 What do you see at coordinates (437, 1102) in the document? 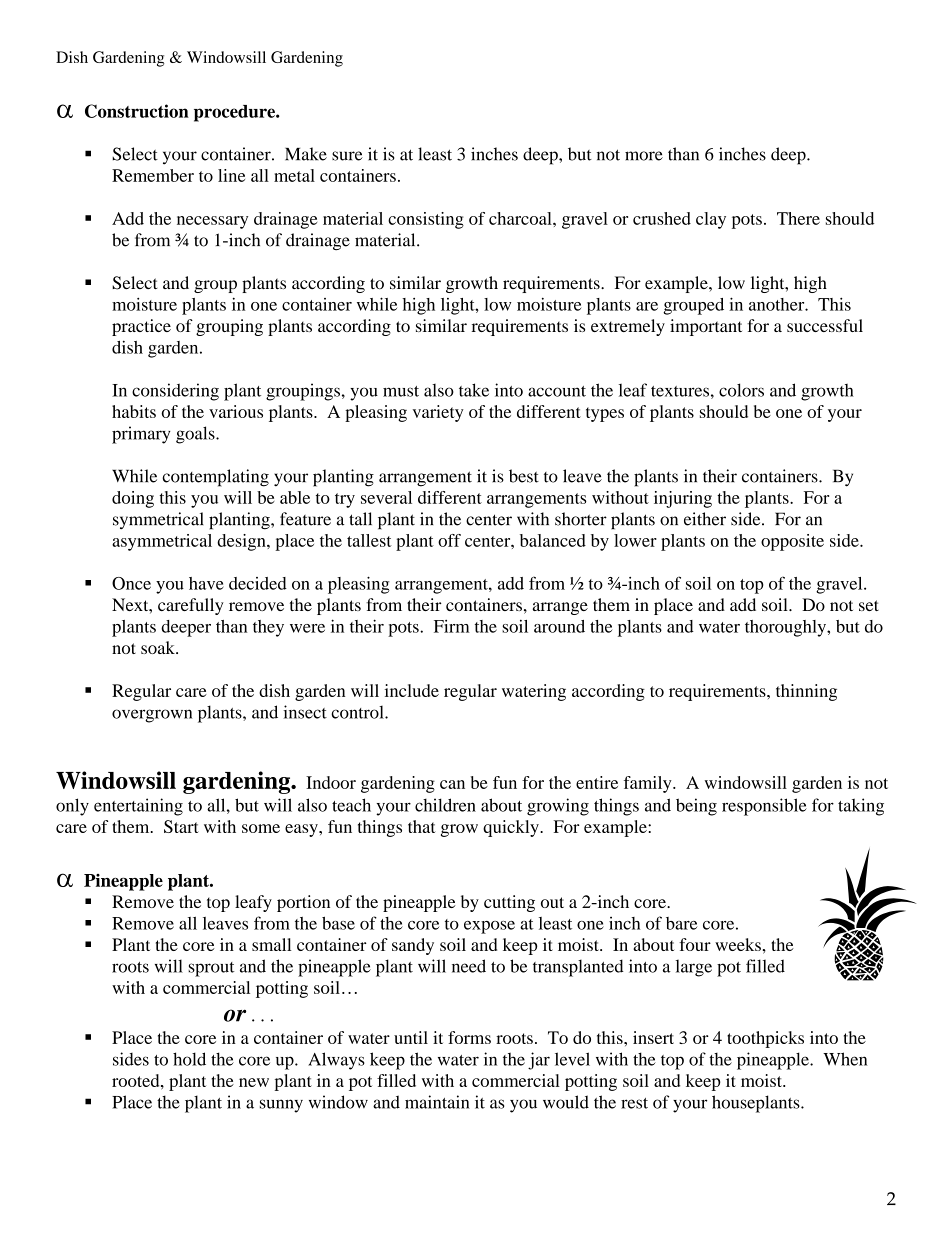
I see `maintain` at bounding box center [437, 1102].
